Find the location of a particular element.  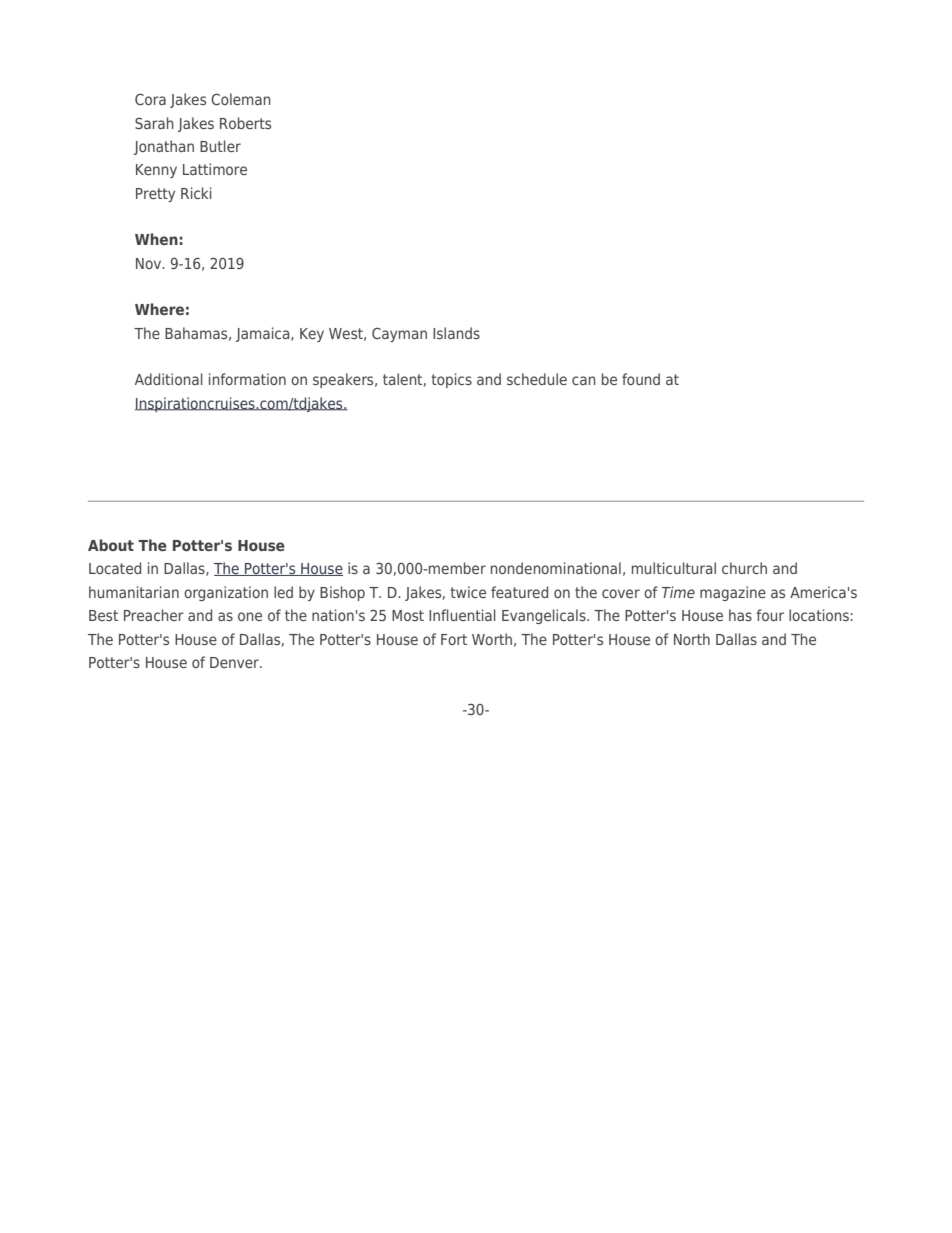

Denver is located at coordinates (235, 662).
